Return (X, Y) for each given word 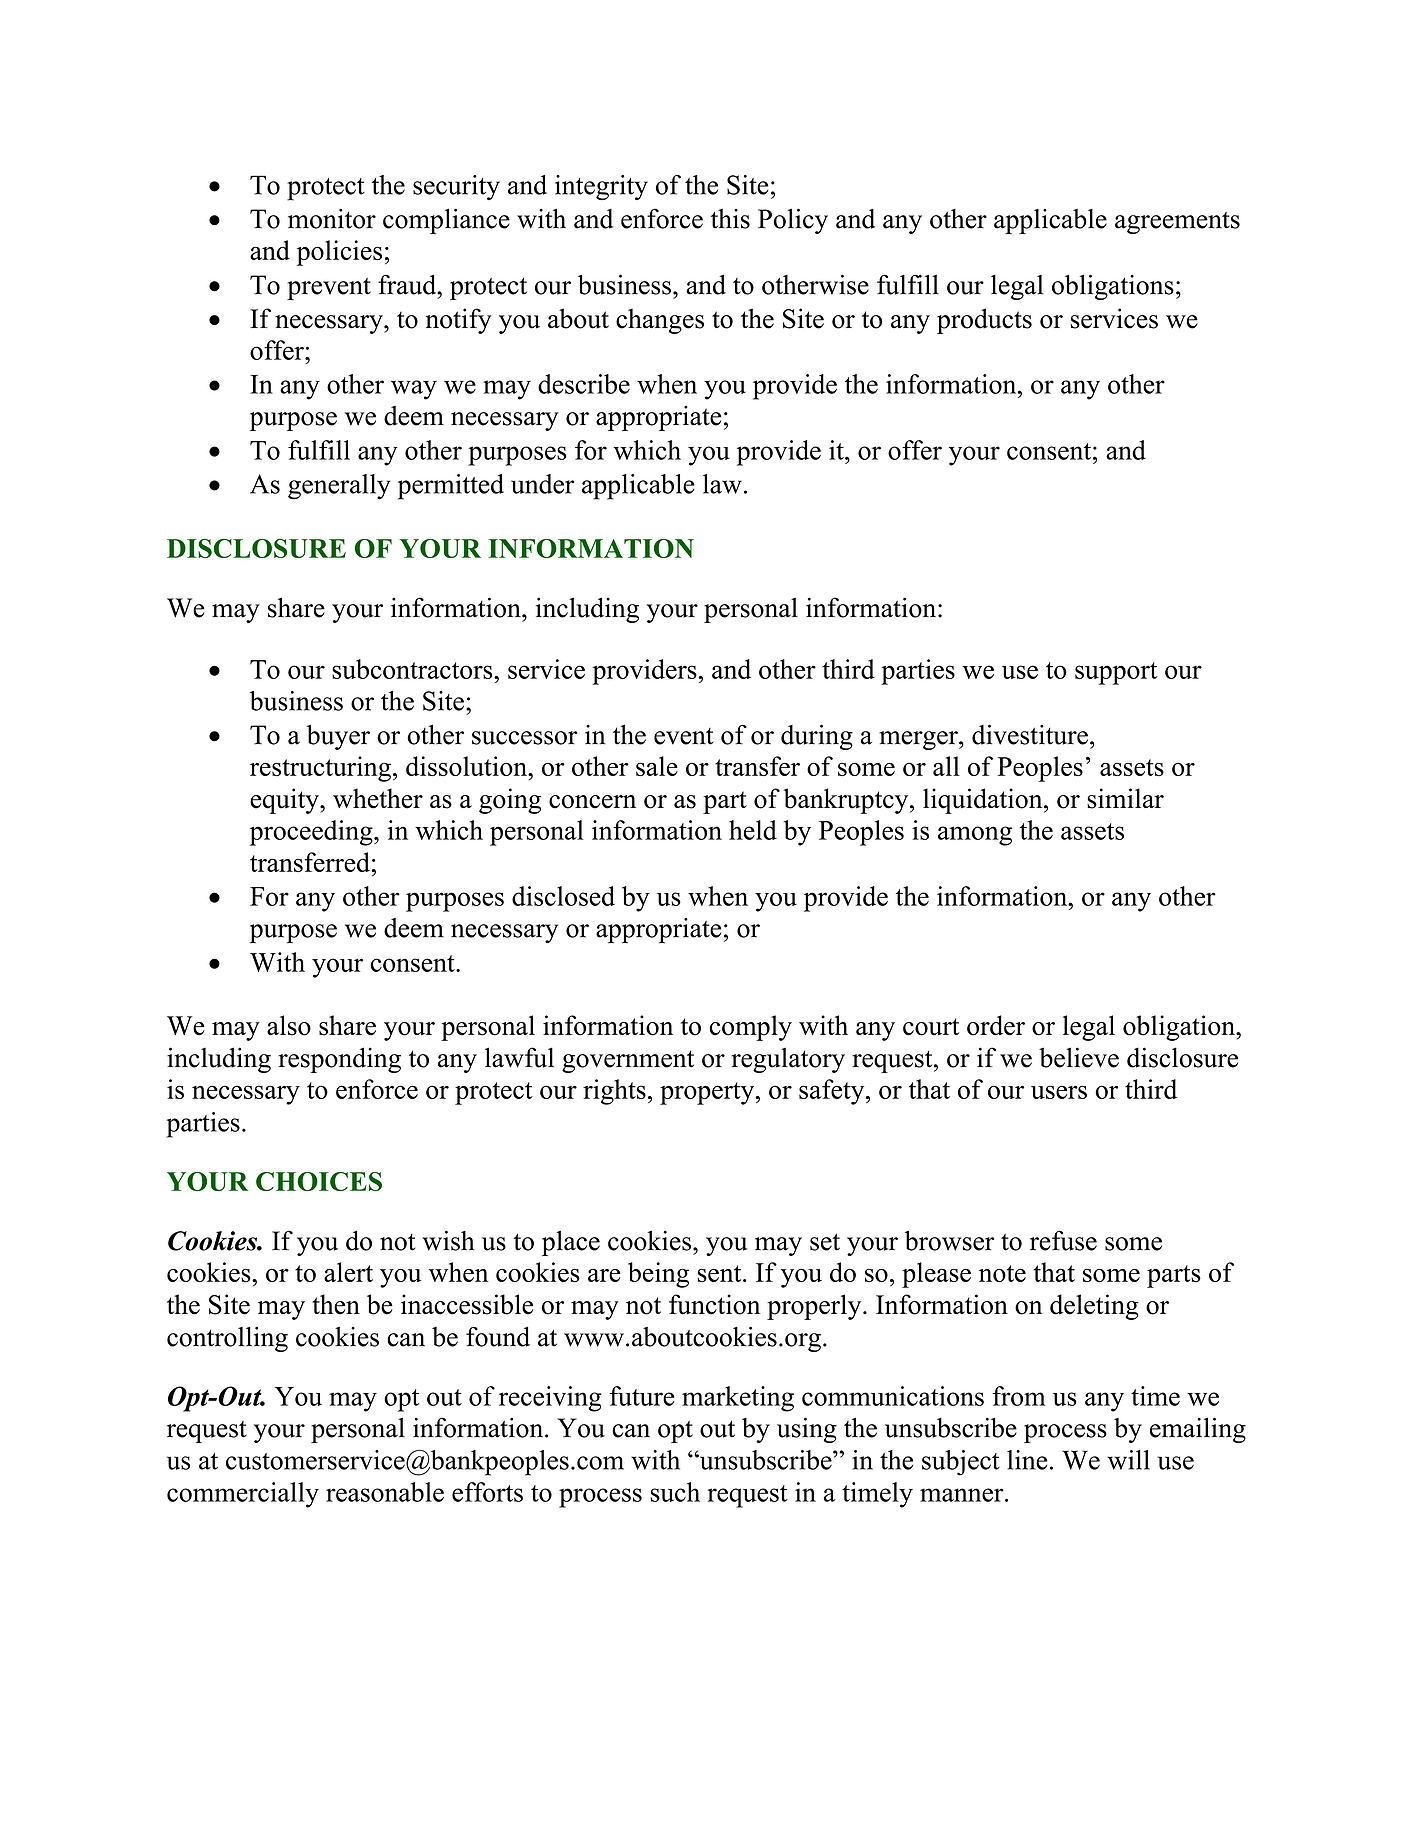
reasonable (385, 1492)
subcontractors (413, 669)
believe (1079, 1057)
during (817, 737)
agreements (1177, 223)
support (1116, 673)
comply (750, 1028)
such (675, 1492)
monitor (332, 219)
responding (339, 1060)
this (730, 219)
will (1128, 1460)
